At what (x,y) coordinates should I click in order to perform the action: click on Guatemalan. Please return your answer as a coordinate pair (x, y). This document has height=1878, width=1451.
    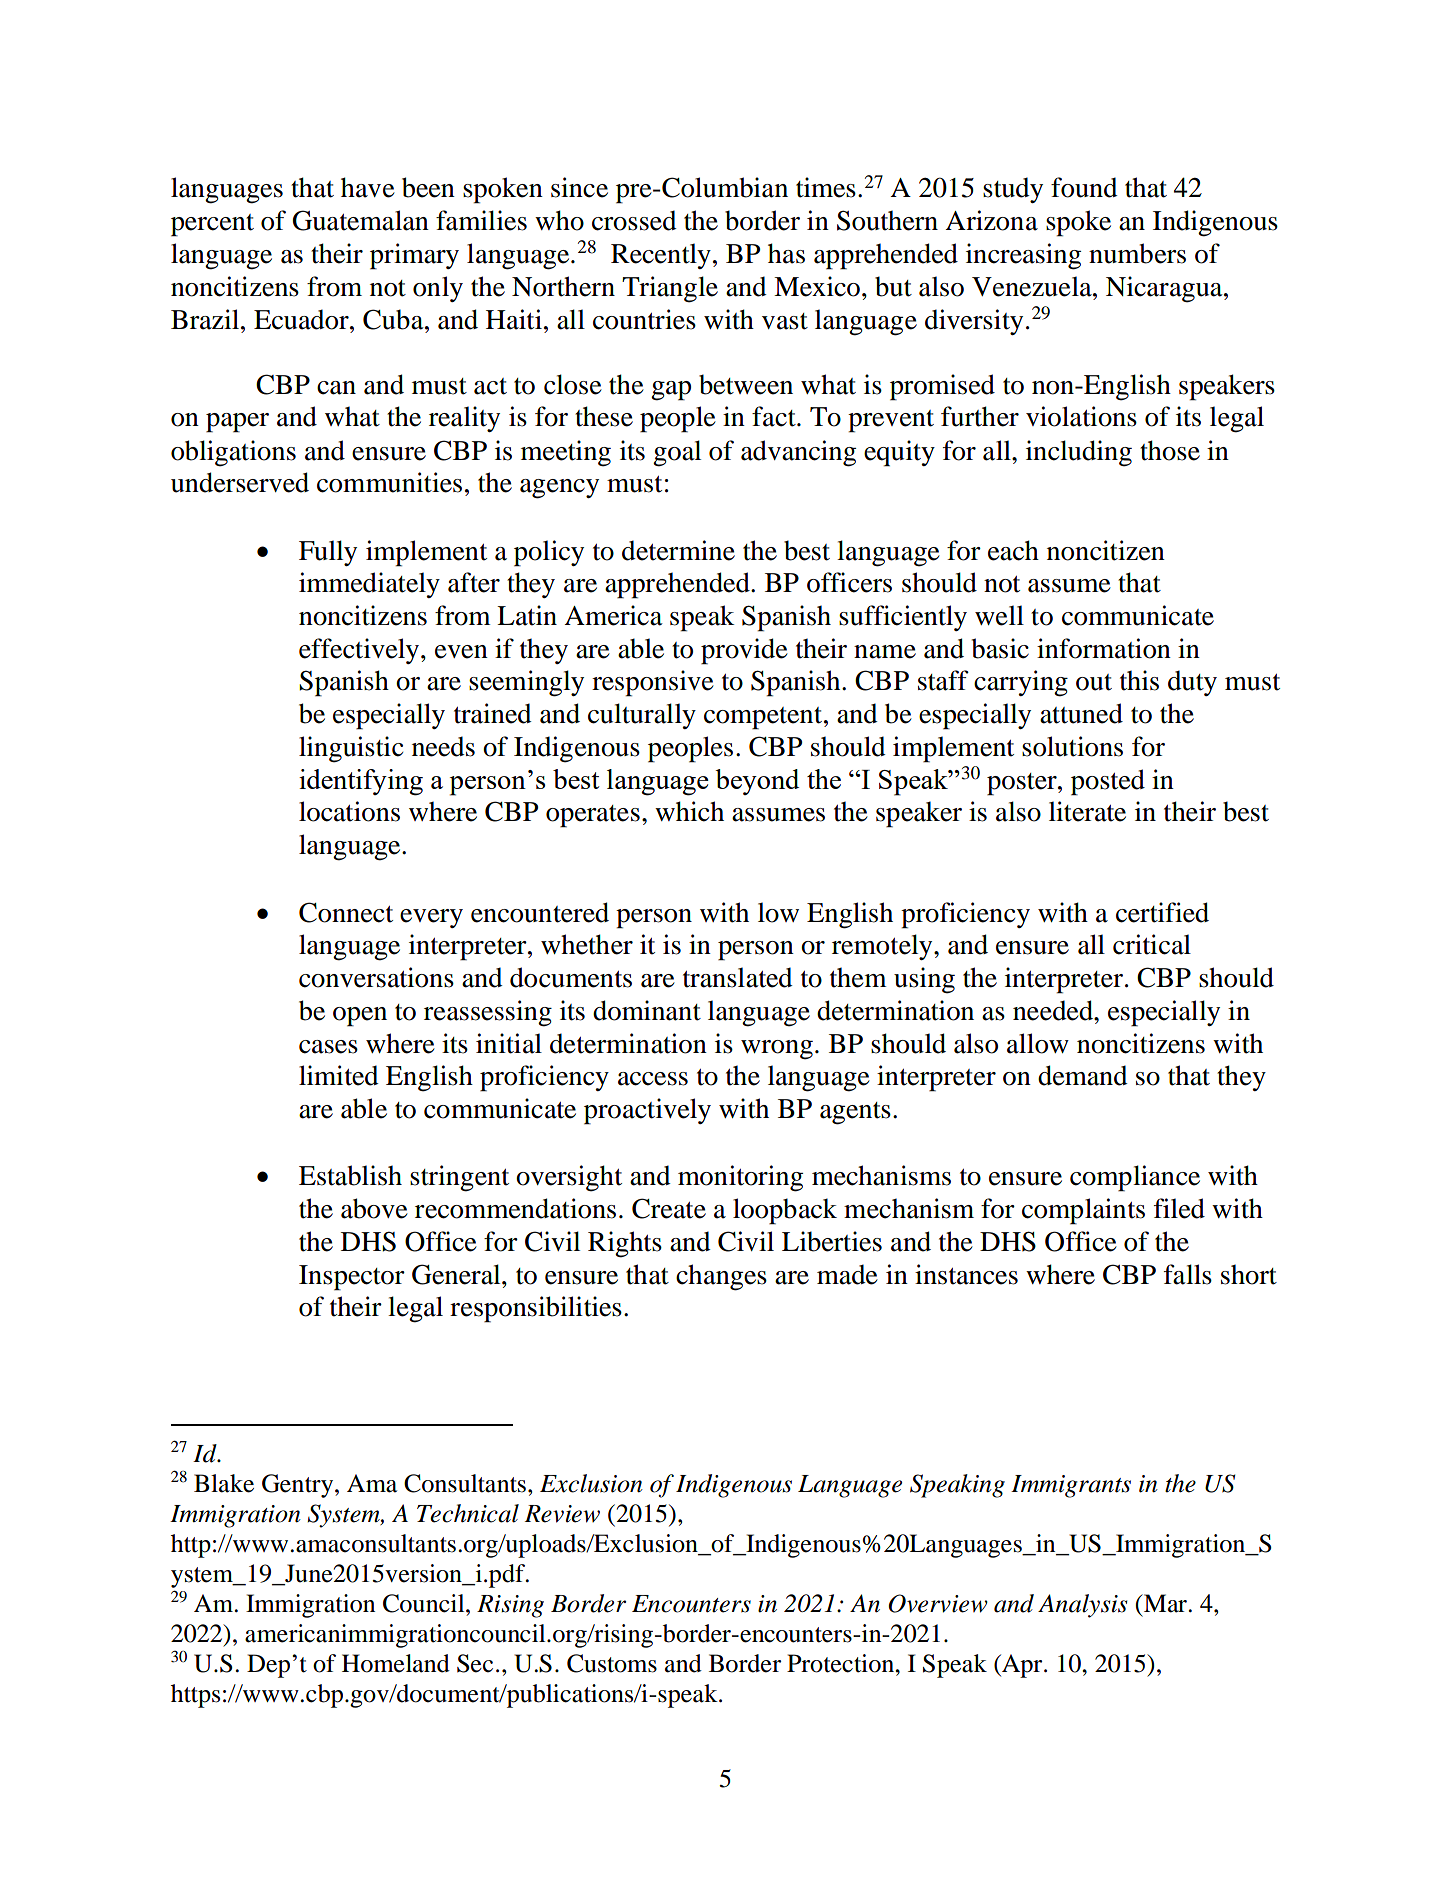
    Looking at the image, I should click on (360, 220).
